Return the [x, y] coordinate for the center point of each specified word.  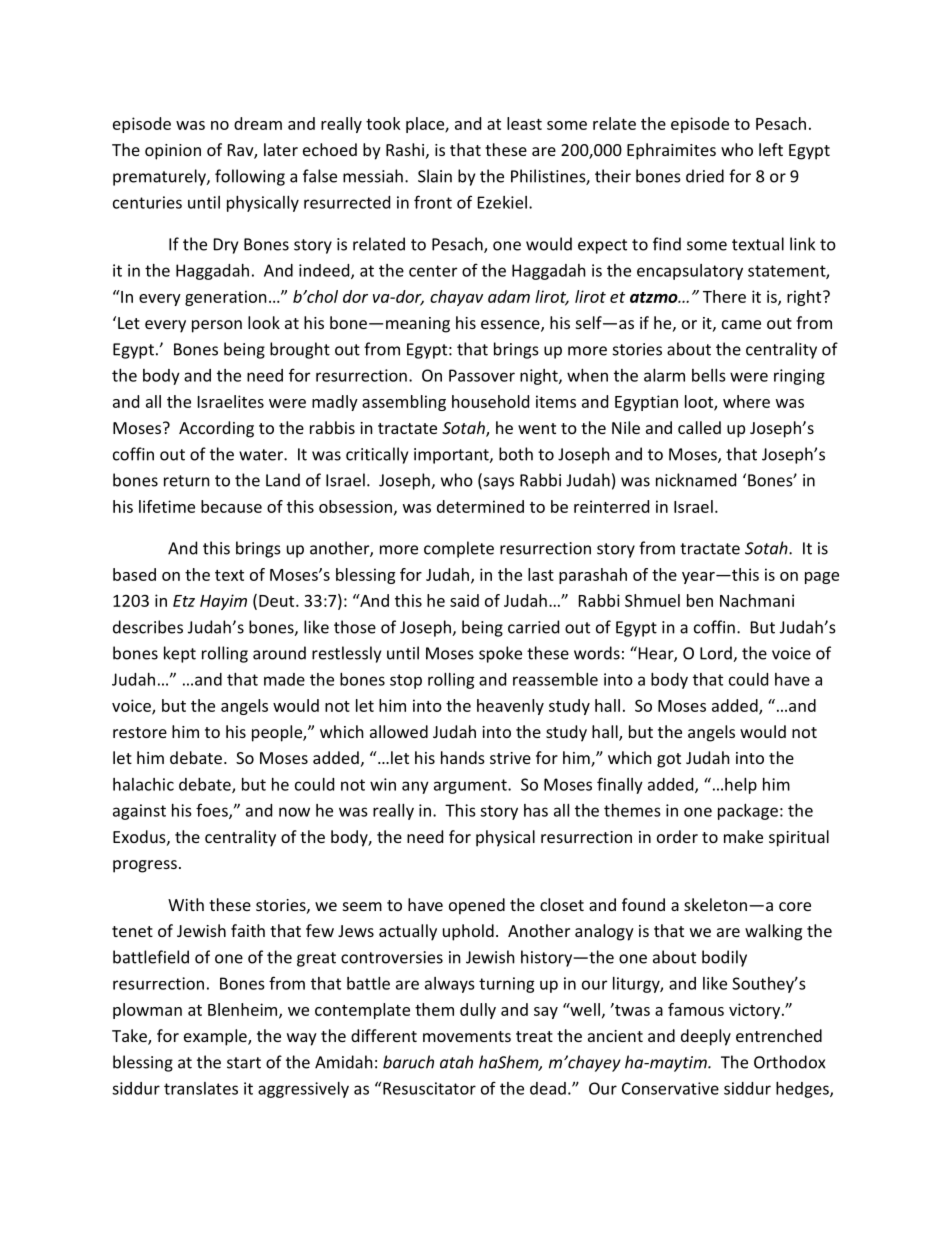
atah [456, 1062]
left [771, 149]
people [278, 733]
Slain [435, 176]
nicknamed [696, 480]
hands [463, 757]
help [741, 786]
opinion [173, 152]
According [216, 429]
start [244, 1063]
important [452, 456]
